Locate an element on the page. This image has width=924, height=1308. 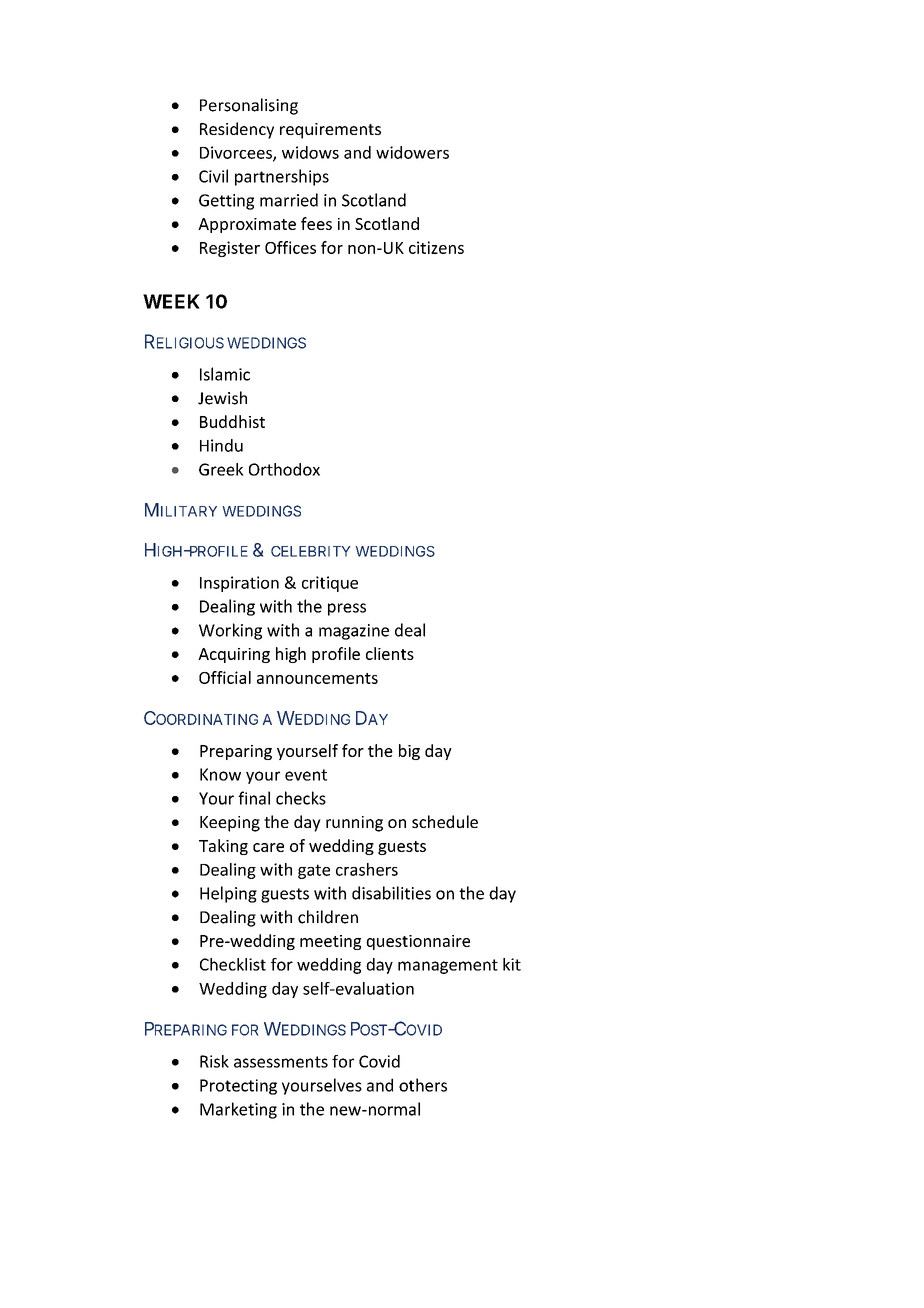
Risk is located at coordinates (214, 1061).
